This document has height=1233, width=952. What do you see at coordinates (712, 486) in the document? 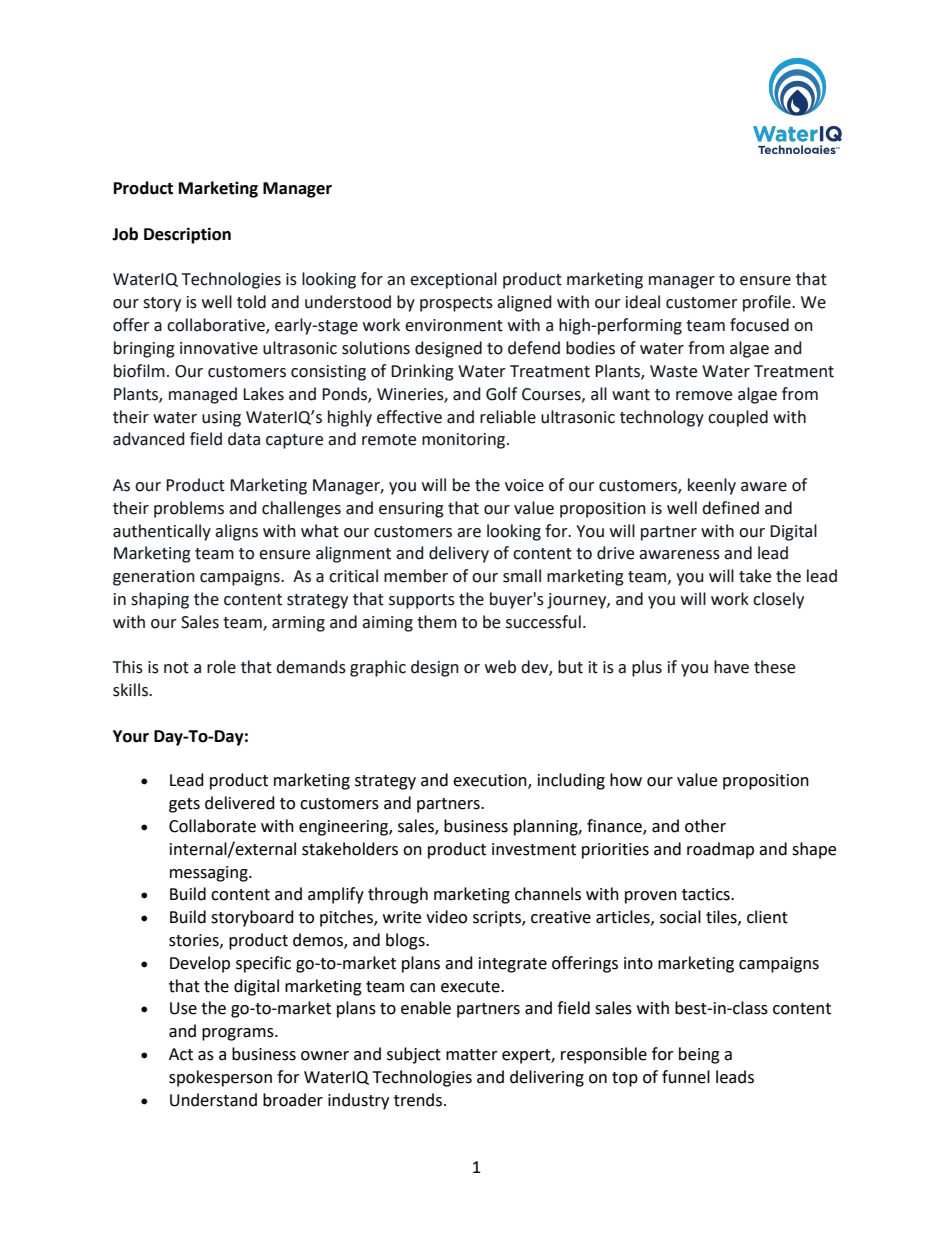
I see `keenly` at bounding box center [712, 486].
